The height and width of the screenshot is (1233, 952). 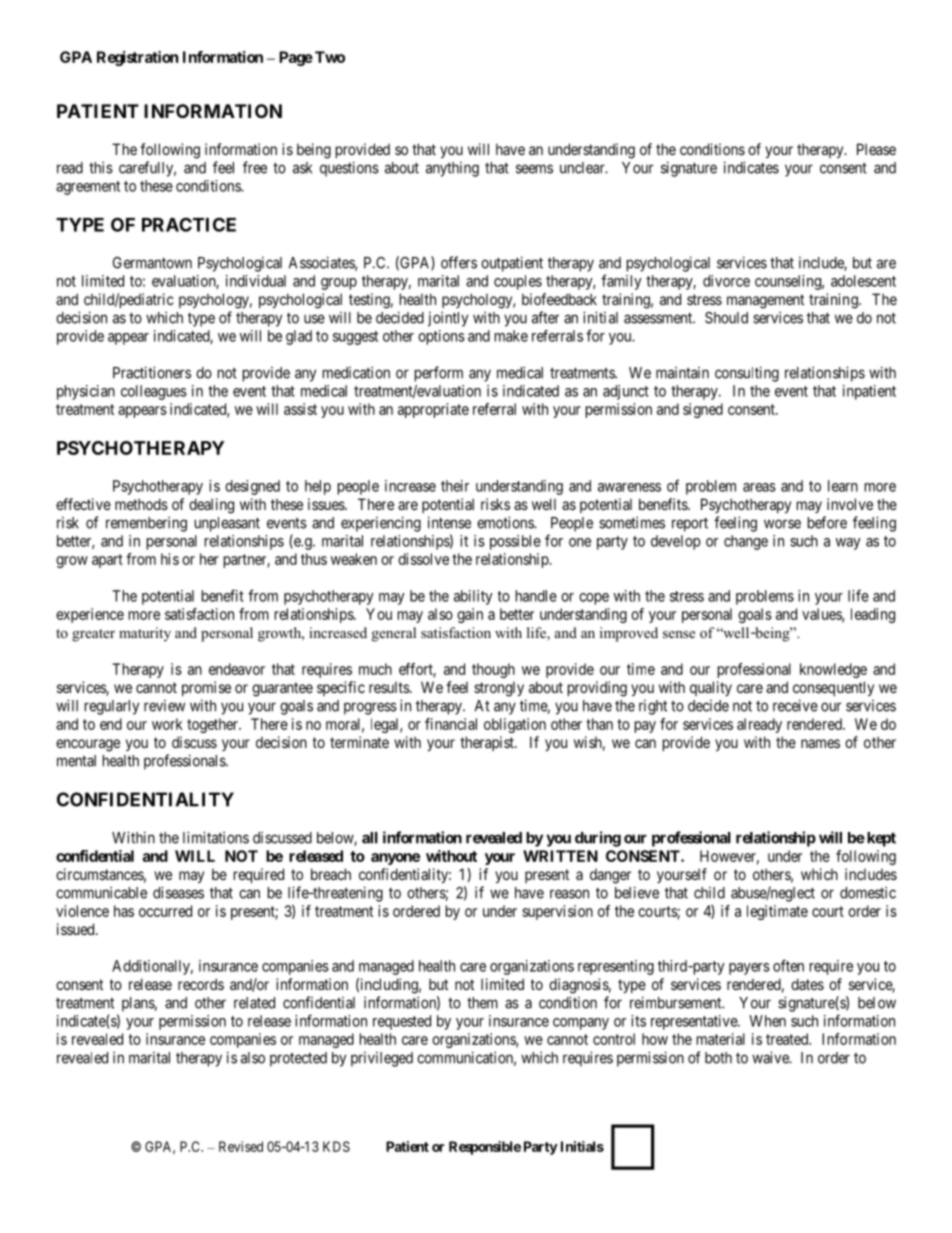 What do you see at coordinates (488, 743) in the screenshot?
I see `therapist` at bounding box center [488, 743].
